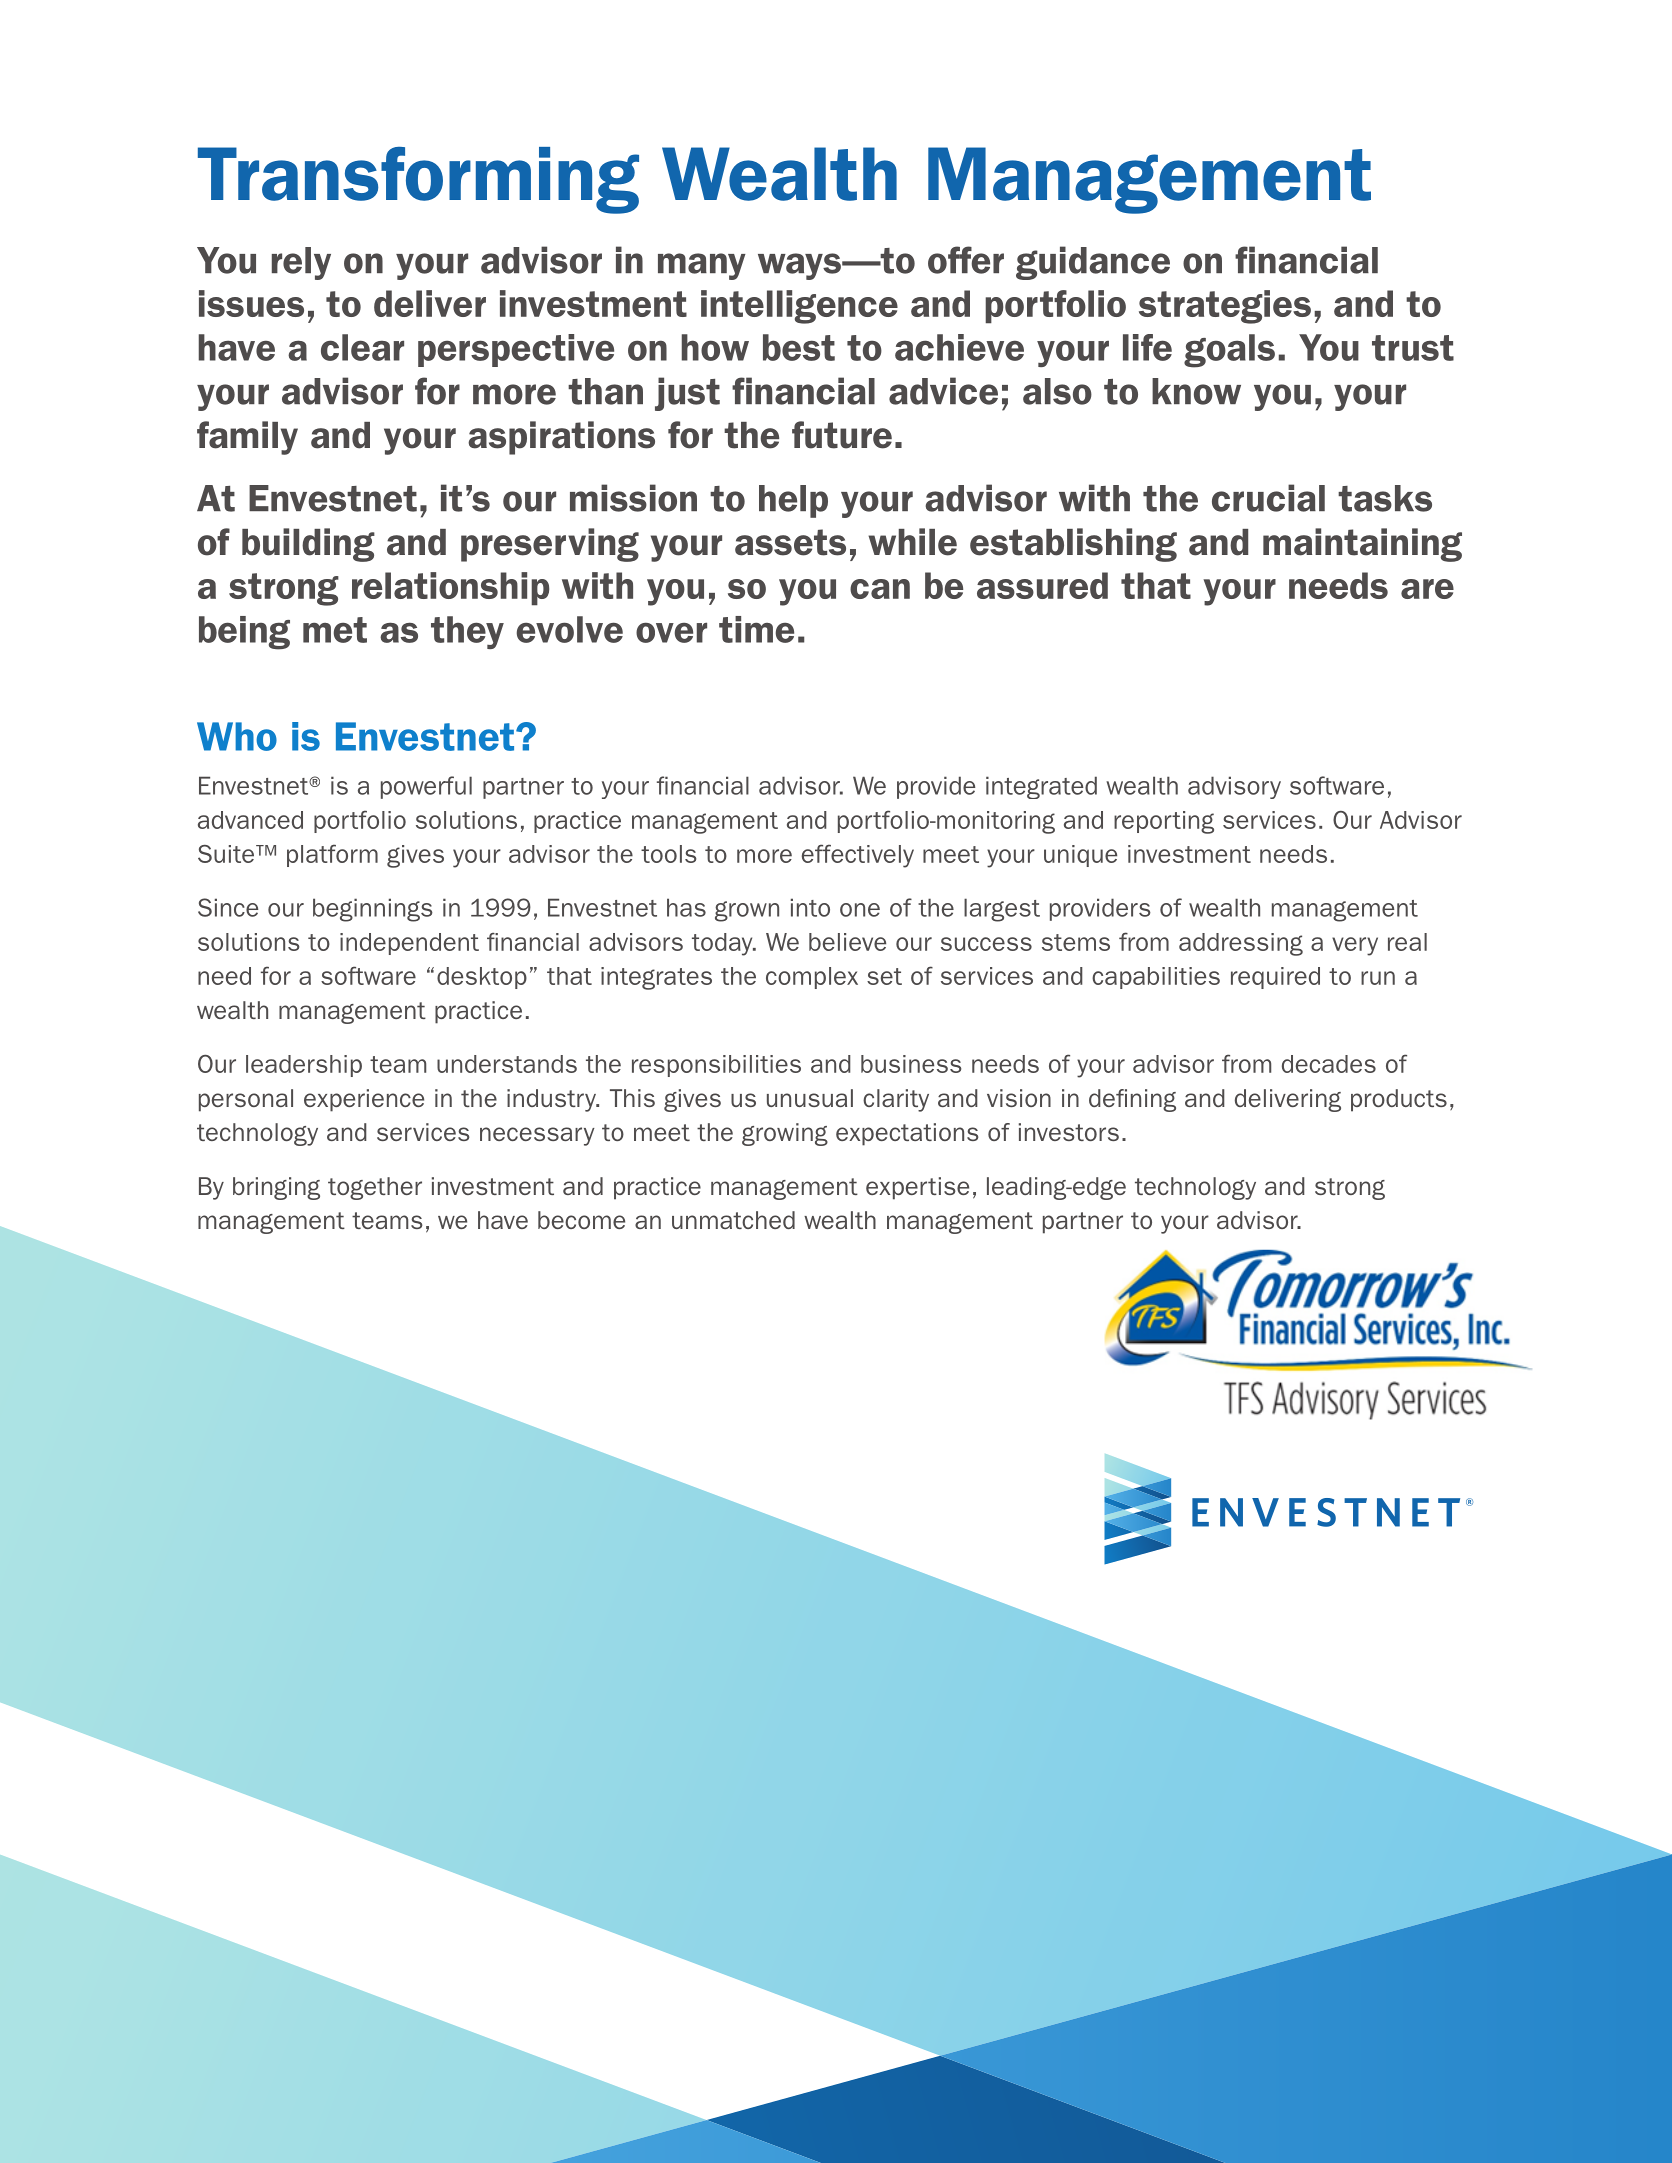  What do you see at coordinates (418, 180) in the image?
I see `Transforming` at bounding box center [418, 180].
